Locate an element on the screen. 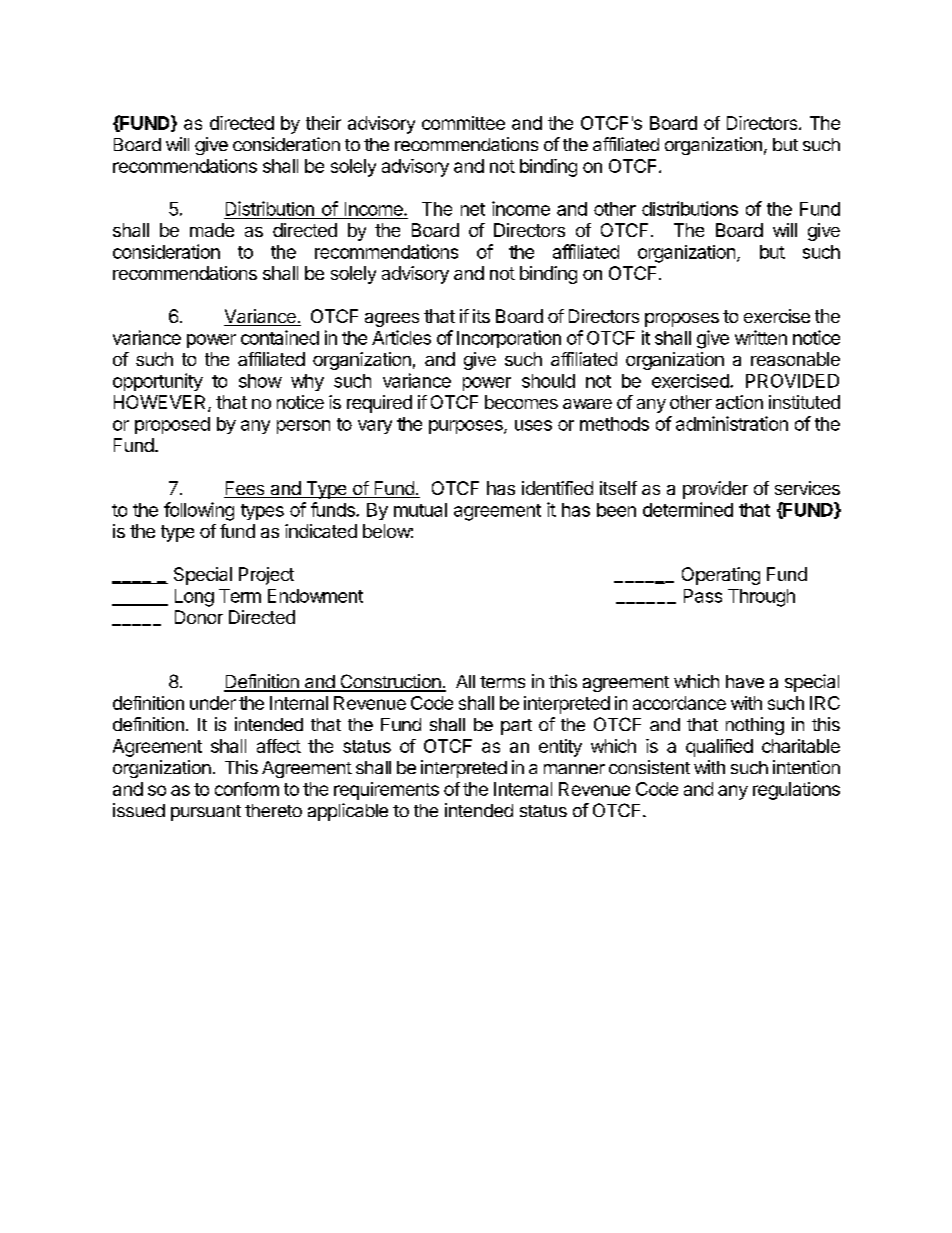 Image resolution: width=952 pixels, height=1233 pixels. Project is located at coordinates (266, 576).
